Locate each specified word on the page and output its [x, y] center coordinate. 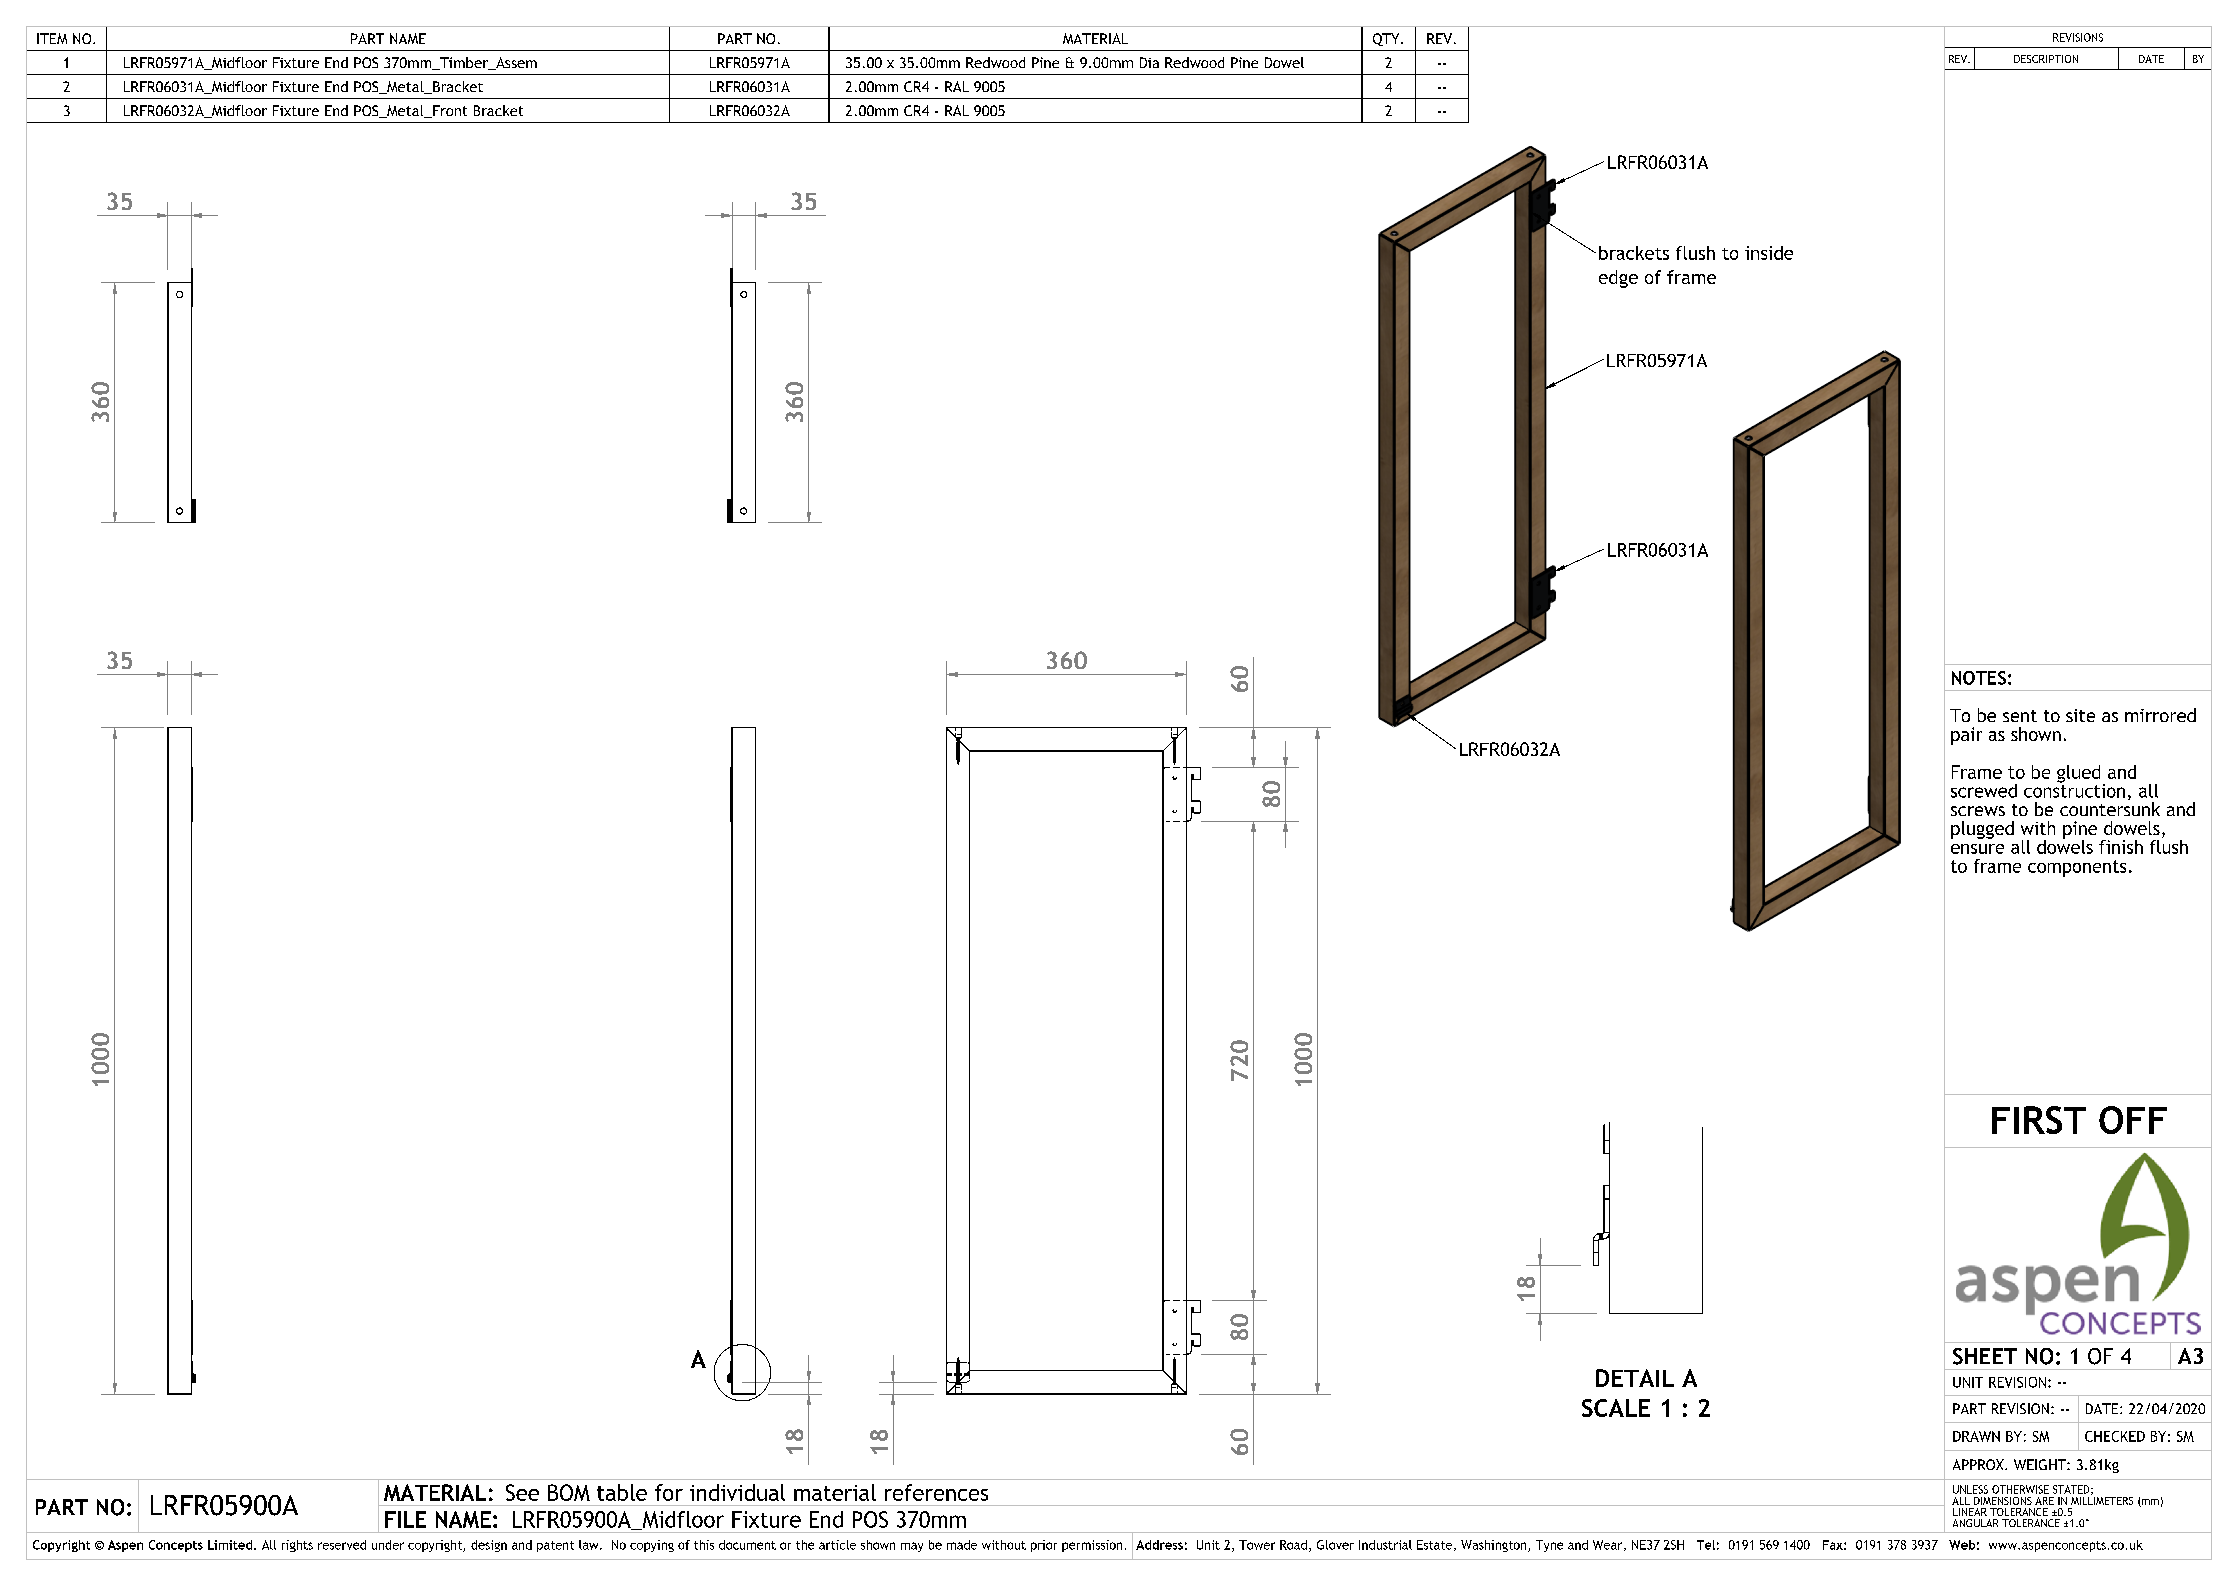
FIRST [2039, 1120]
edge [1618, 279]
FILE [405, 1519]
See [522, 1492]
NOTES [1979, 678]
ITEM [52, 38]
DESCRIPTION [2046, 59]
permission [1092, 1546]
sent [2020, 716]
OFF [2133, 1120]
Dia [1149, 62]
